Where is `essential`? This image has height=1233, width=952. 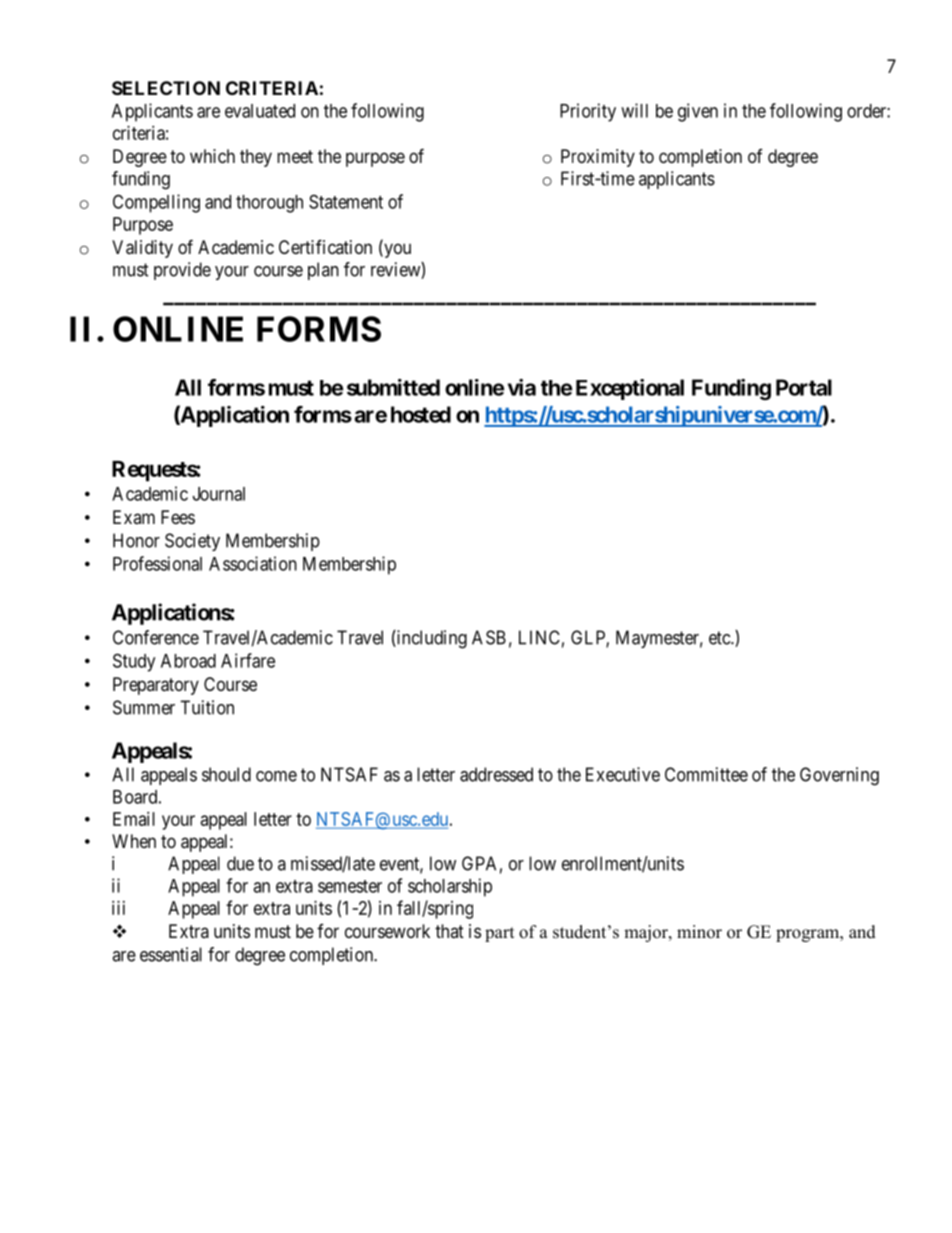
essential is located at coordinates (171, 954).
